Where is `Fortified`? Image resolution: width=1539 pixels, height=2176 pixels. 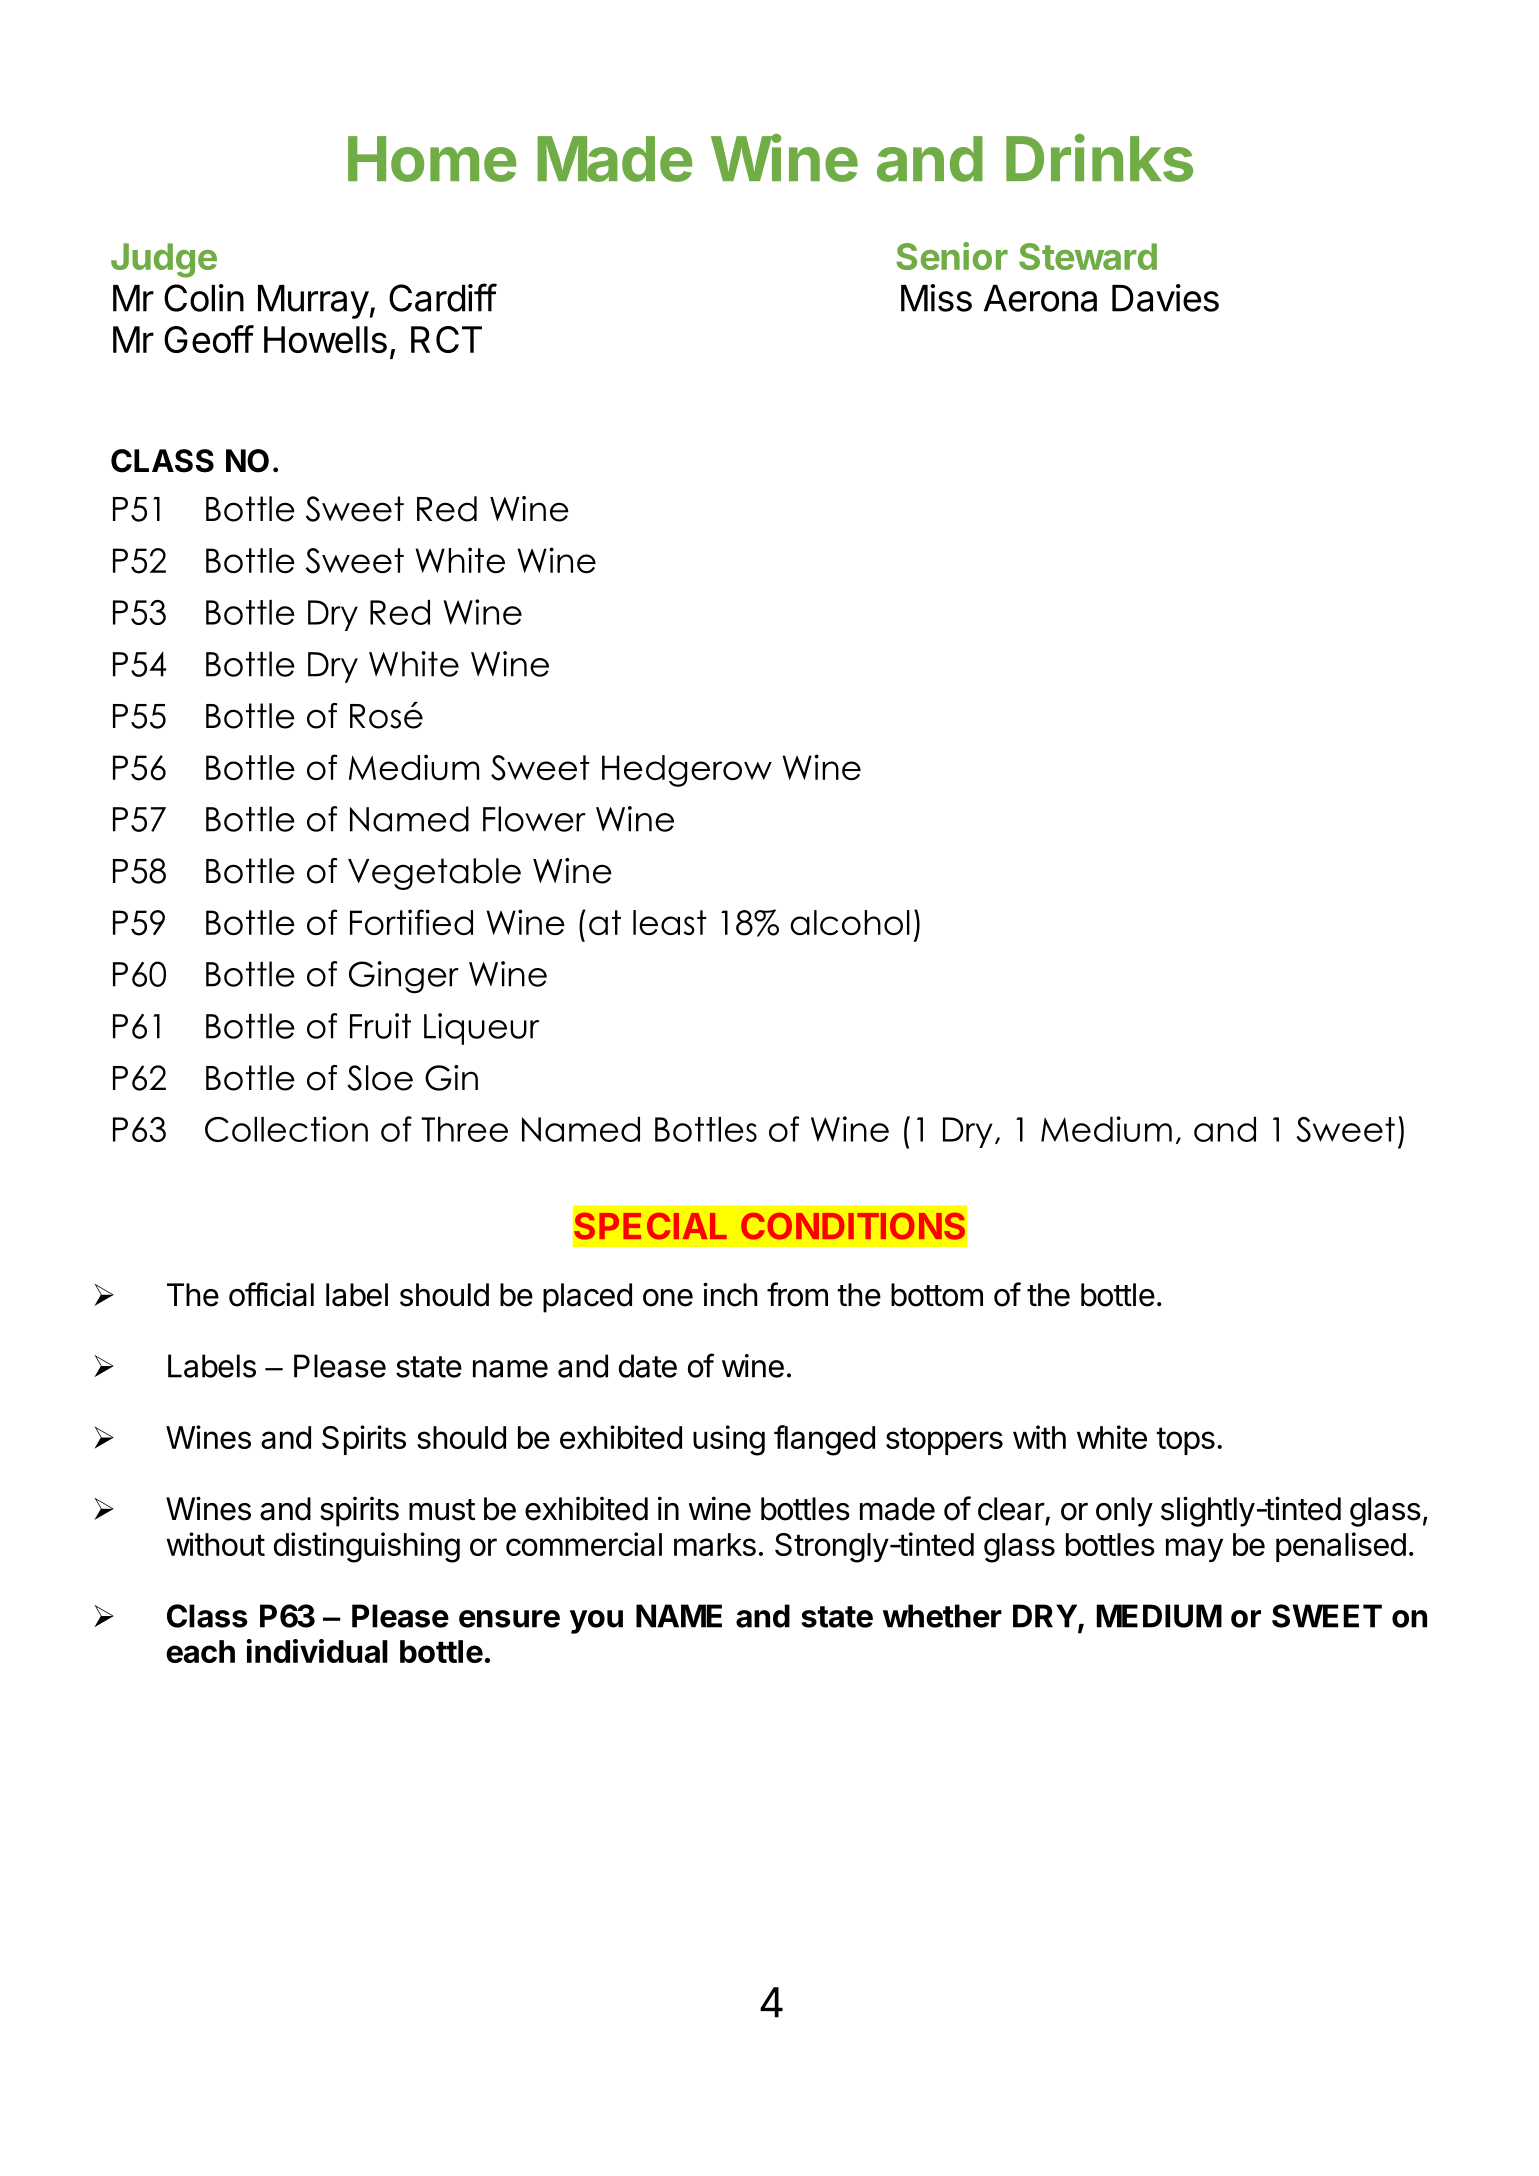
Fortified is located at coordinates (411, 922).
